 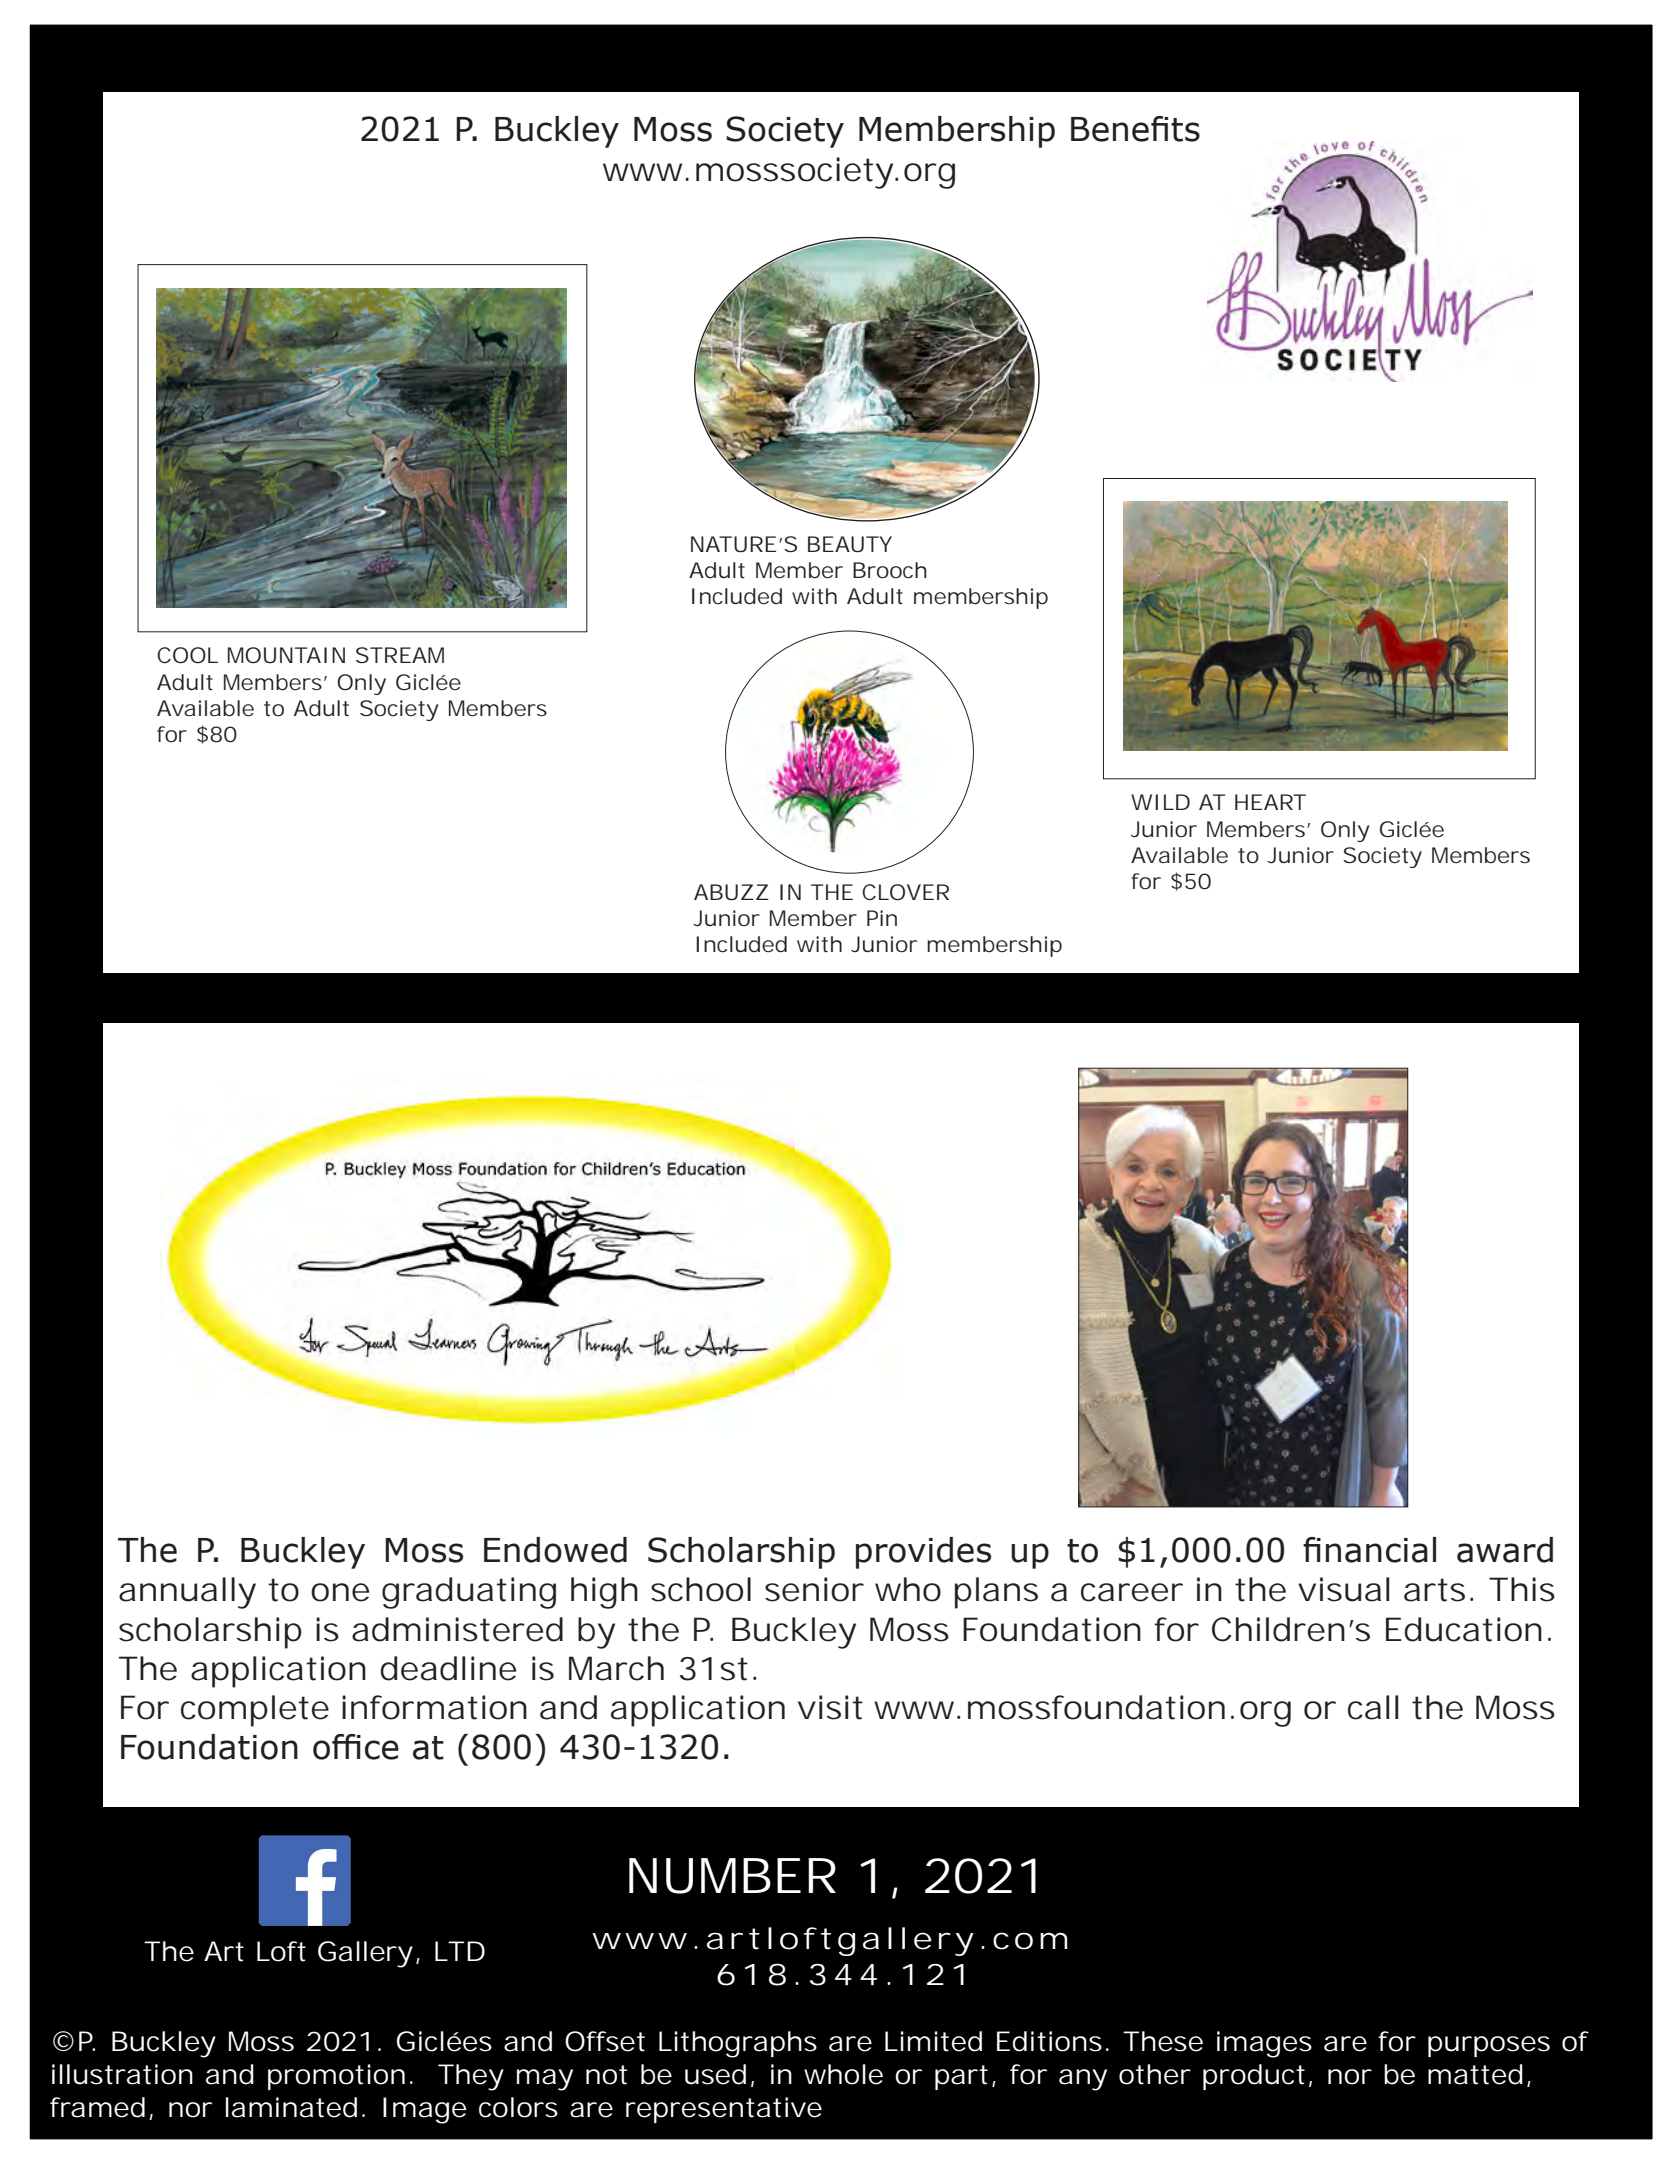 What do you see at coordinates (923, 1553) in the screenshot?
I see `provides` at bounding box center [923, 1553].
